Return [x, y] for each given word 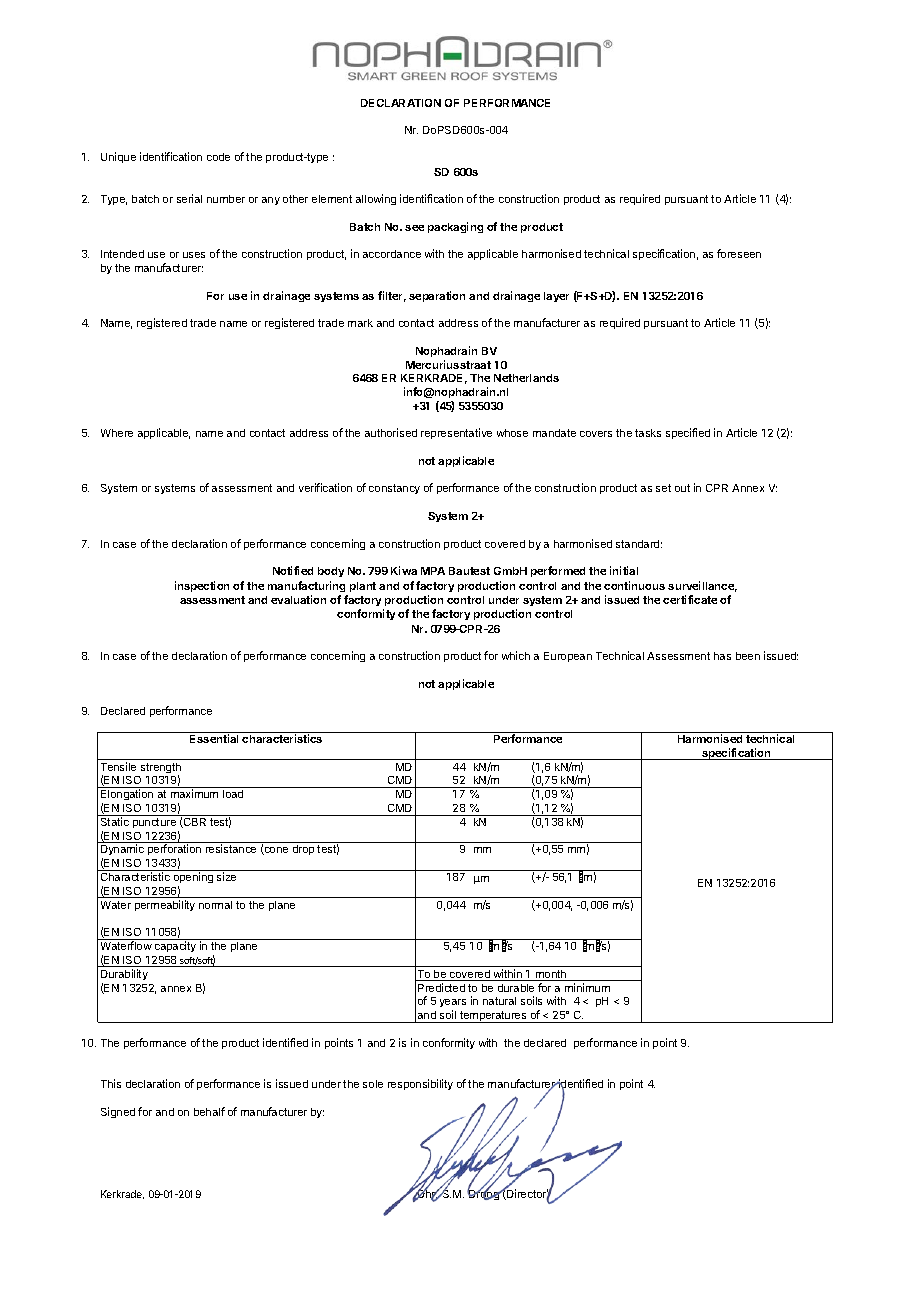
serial [189, 198]
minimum [587, 987]
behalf [209, 1111]
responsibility [420, 1084]
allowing [376, 199]
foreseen [739, 253]
